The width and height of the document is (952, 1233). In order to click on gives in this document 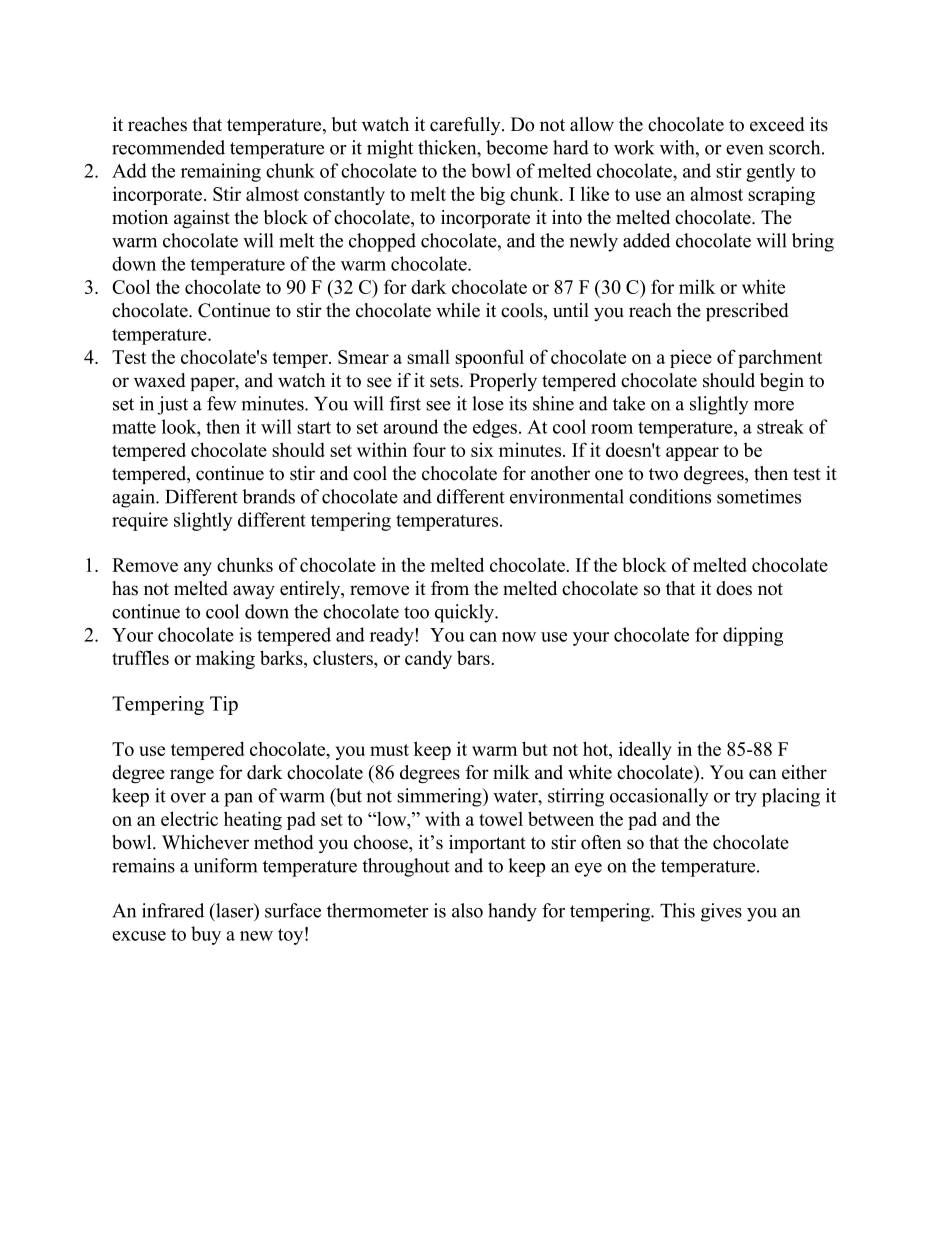, I will do `click(721, 912)`.
